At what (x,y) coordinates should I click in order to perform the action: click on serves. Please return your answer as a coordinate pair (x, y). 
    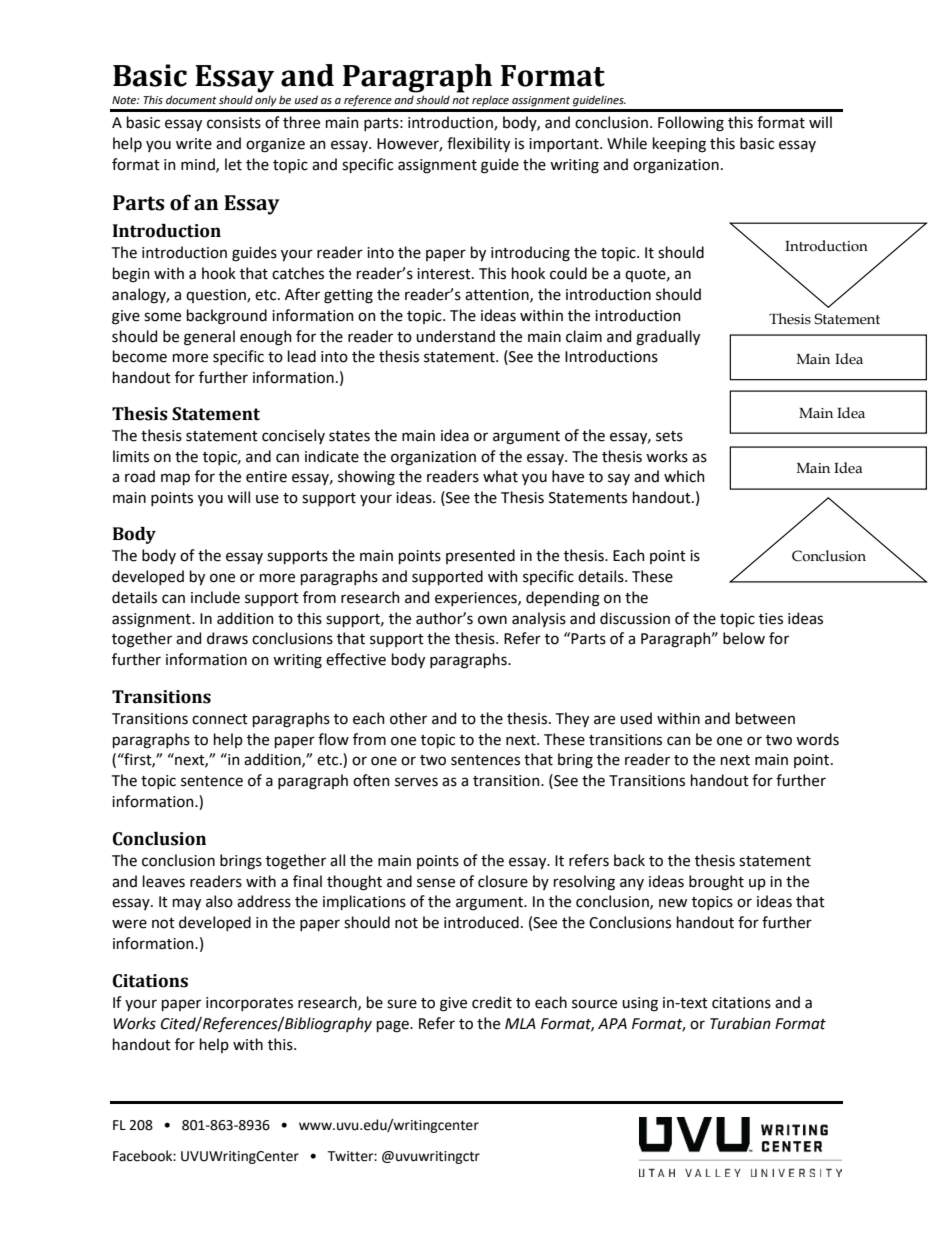
    Looking at the image, I should click on (416, 782).
